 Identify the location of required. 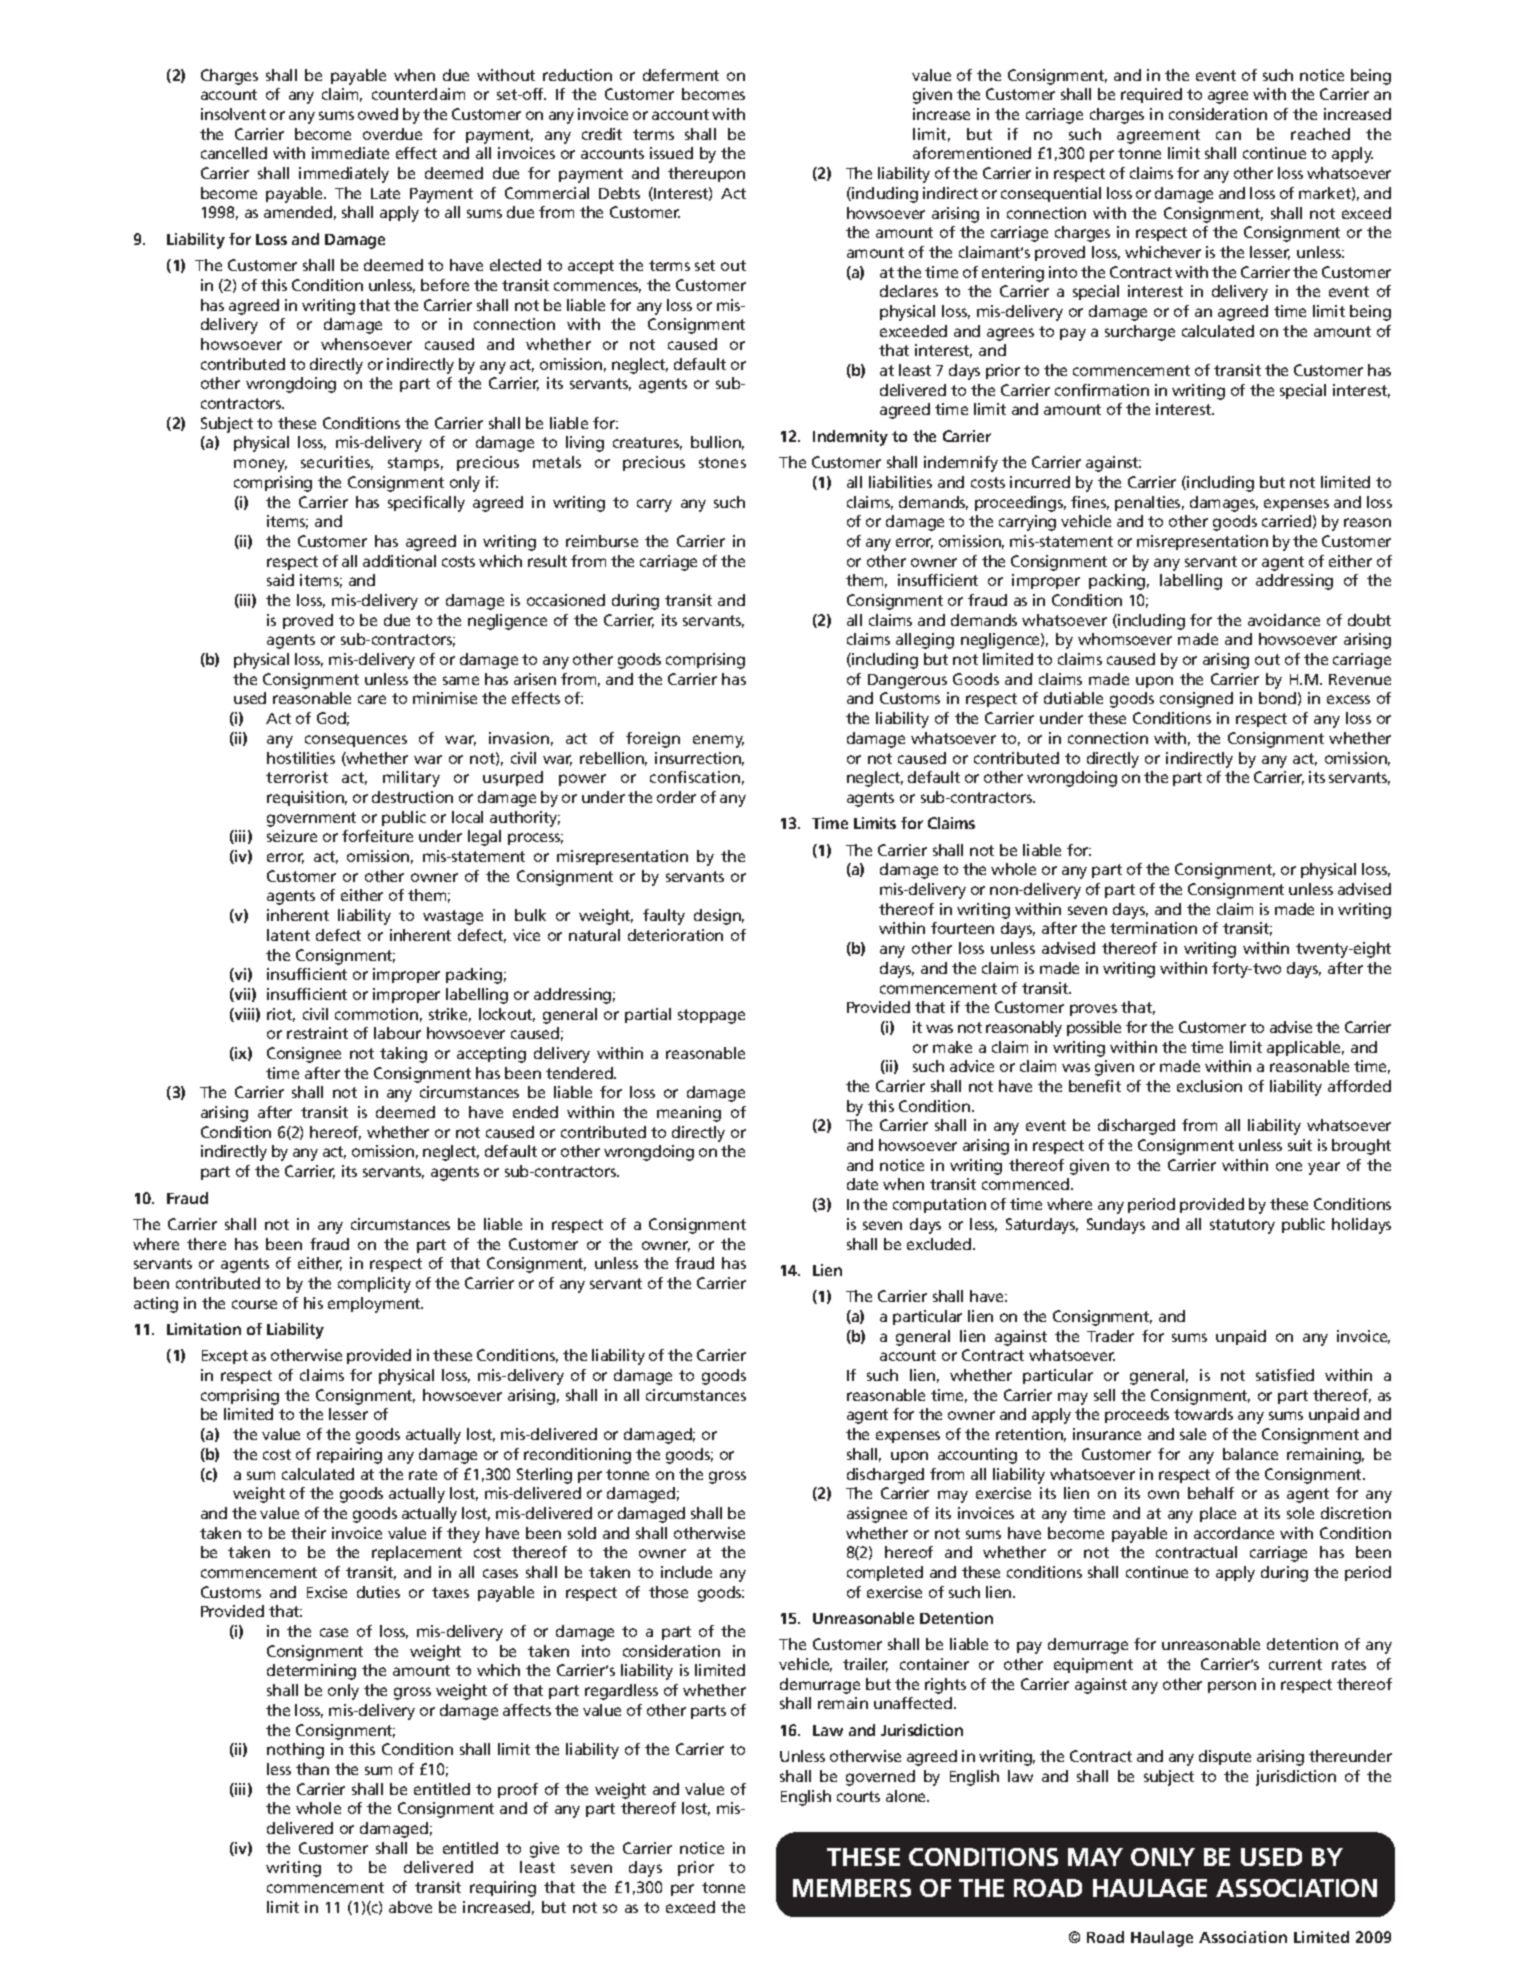
(1151, 95).
